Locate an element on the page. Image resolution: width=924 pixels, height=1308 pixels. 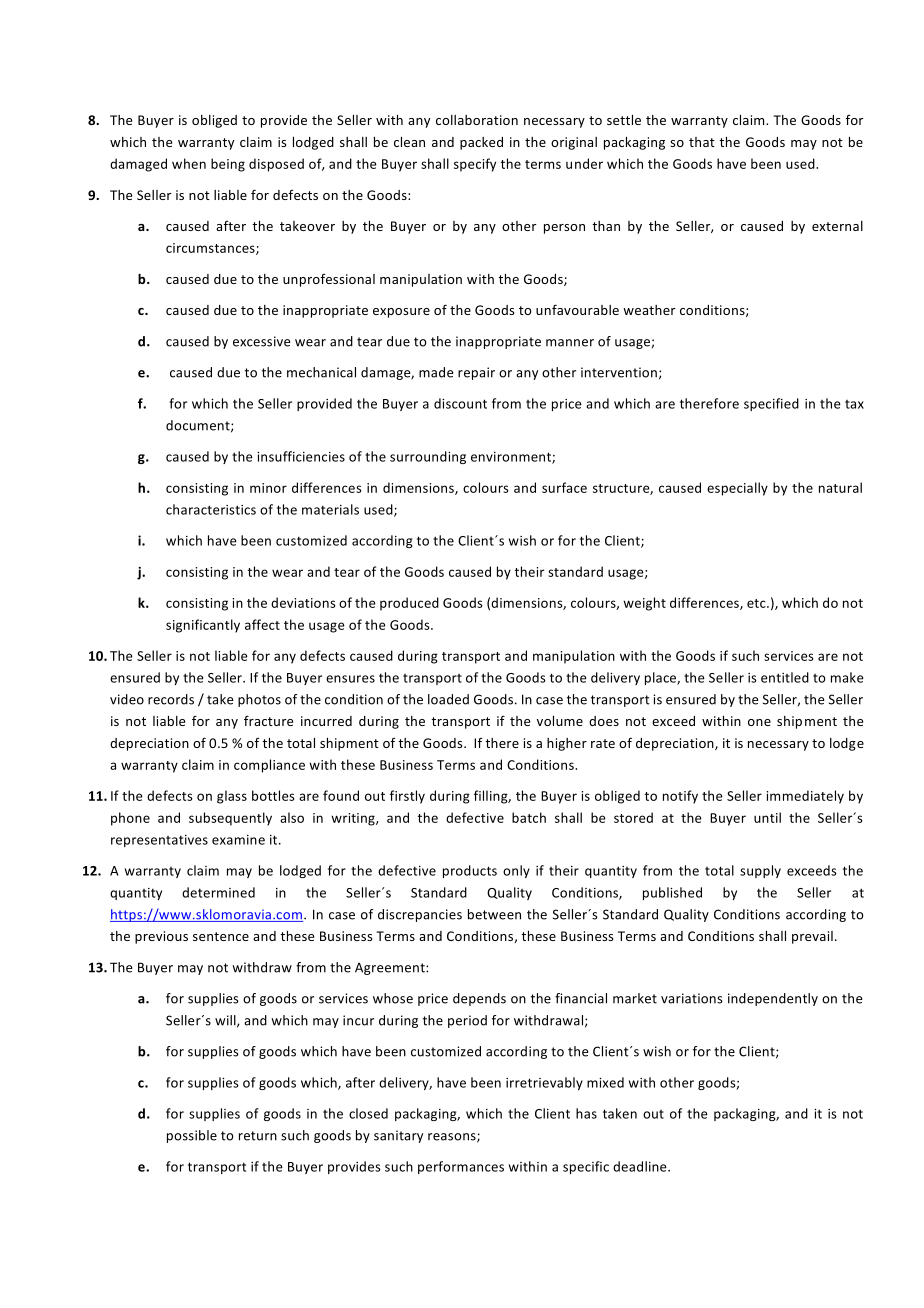
being is located at coordinates (228, 165).
